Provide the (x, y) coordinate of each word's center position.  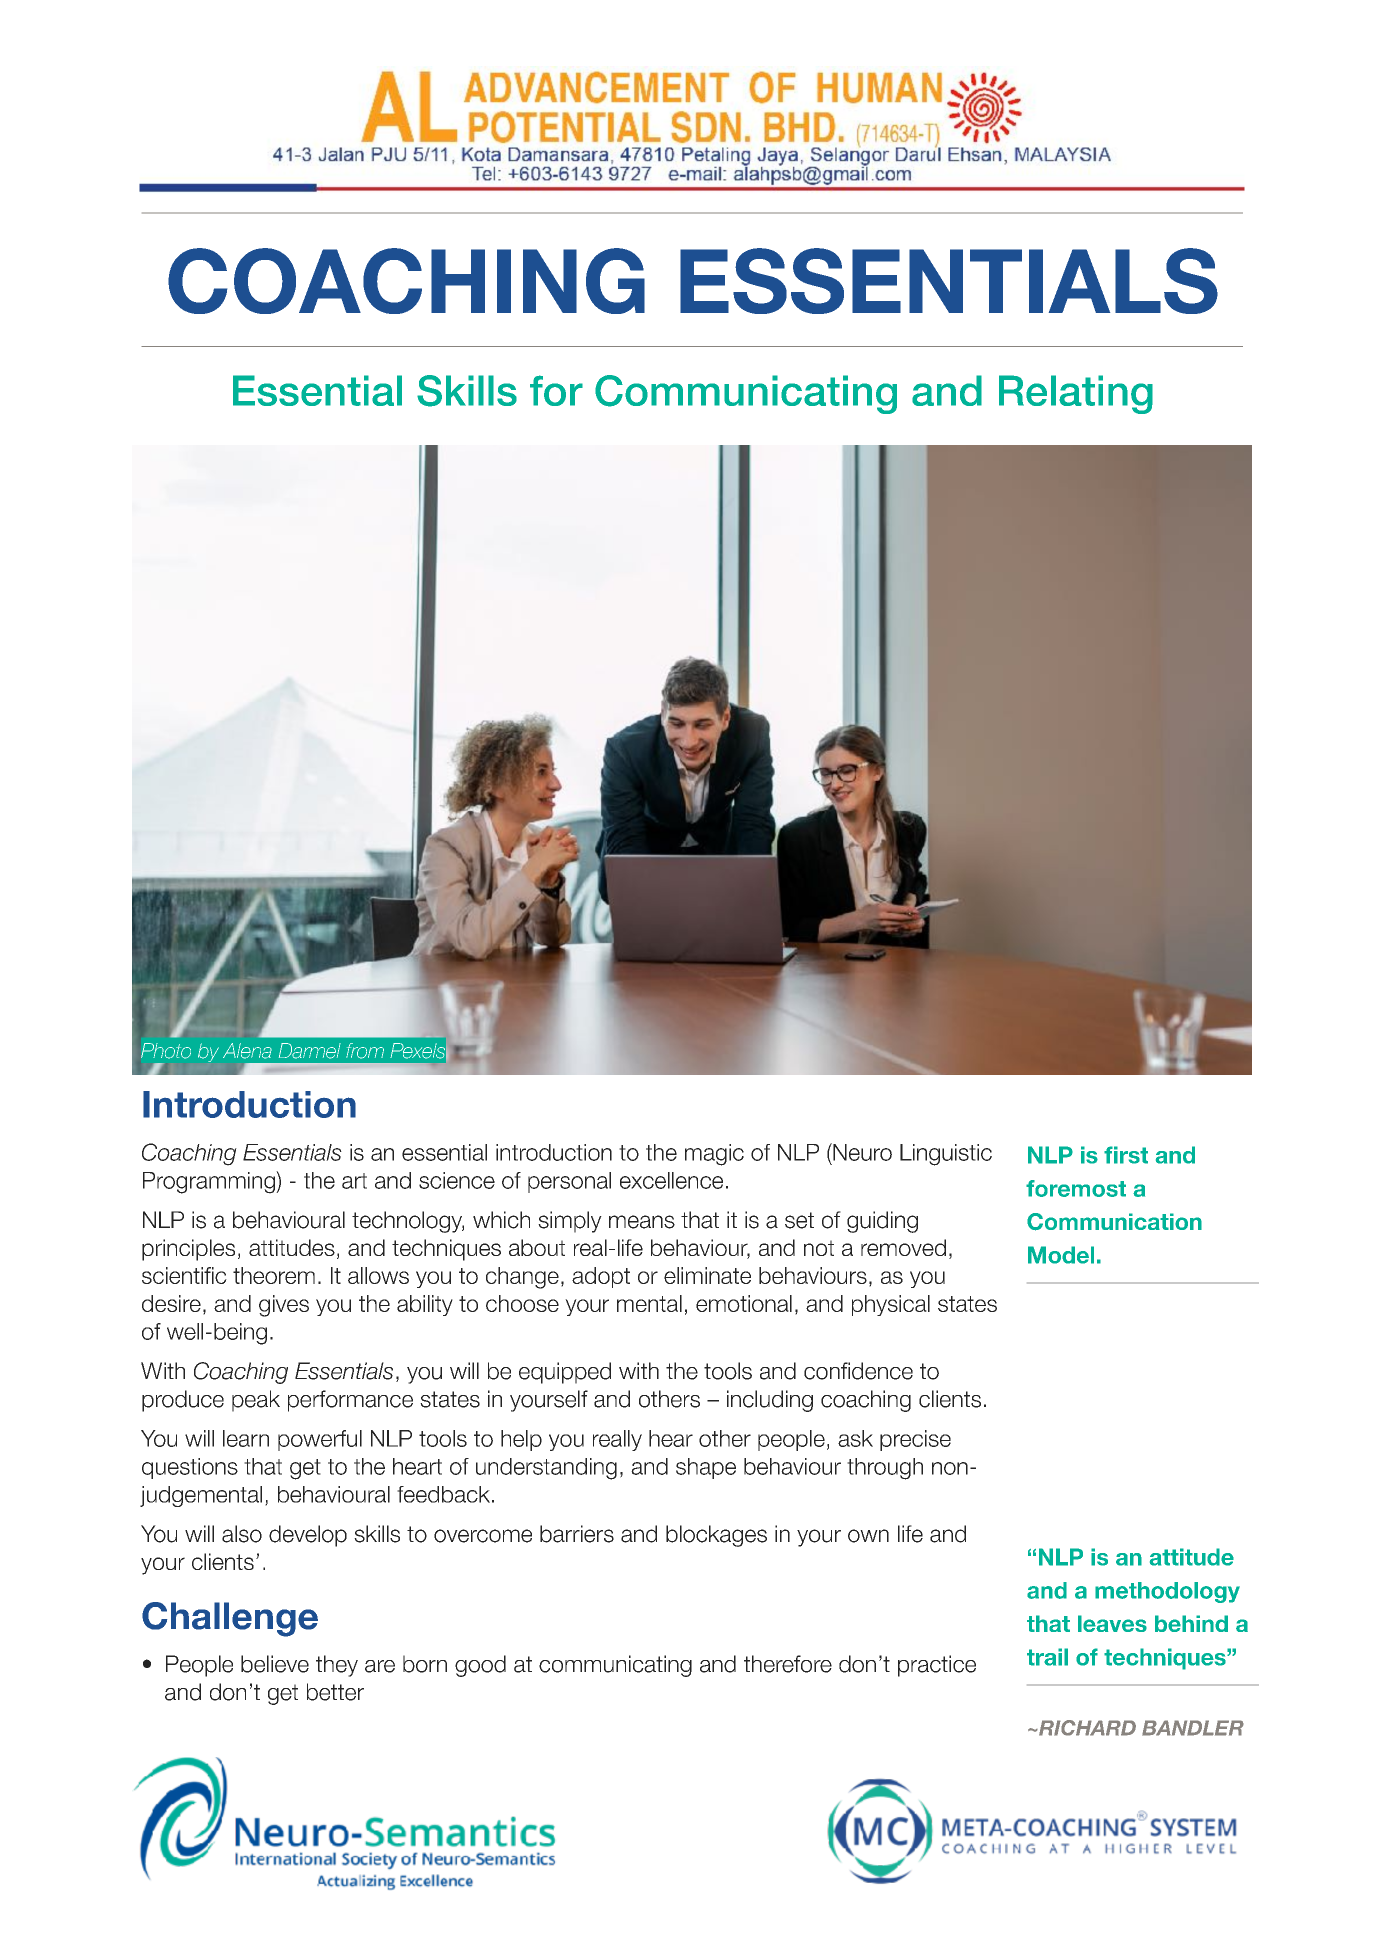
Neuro (861, 1152)
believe (275, 1664)
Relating (1076, 394)
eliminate (707, 1275)
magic (714, 1155)
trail (1047, 1657)
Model (1061, 1255)
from (365, 1051)
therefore (788, 1664)
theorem (274, 1275)
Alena (247, 1051)
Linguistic (946, 1155)
